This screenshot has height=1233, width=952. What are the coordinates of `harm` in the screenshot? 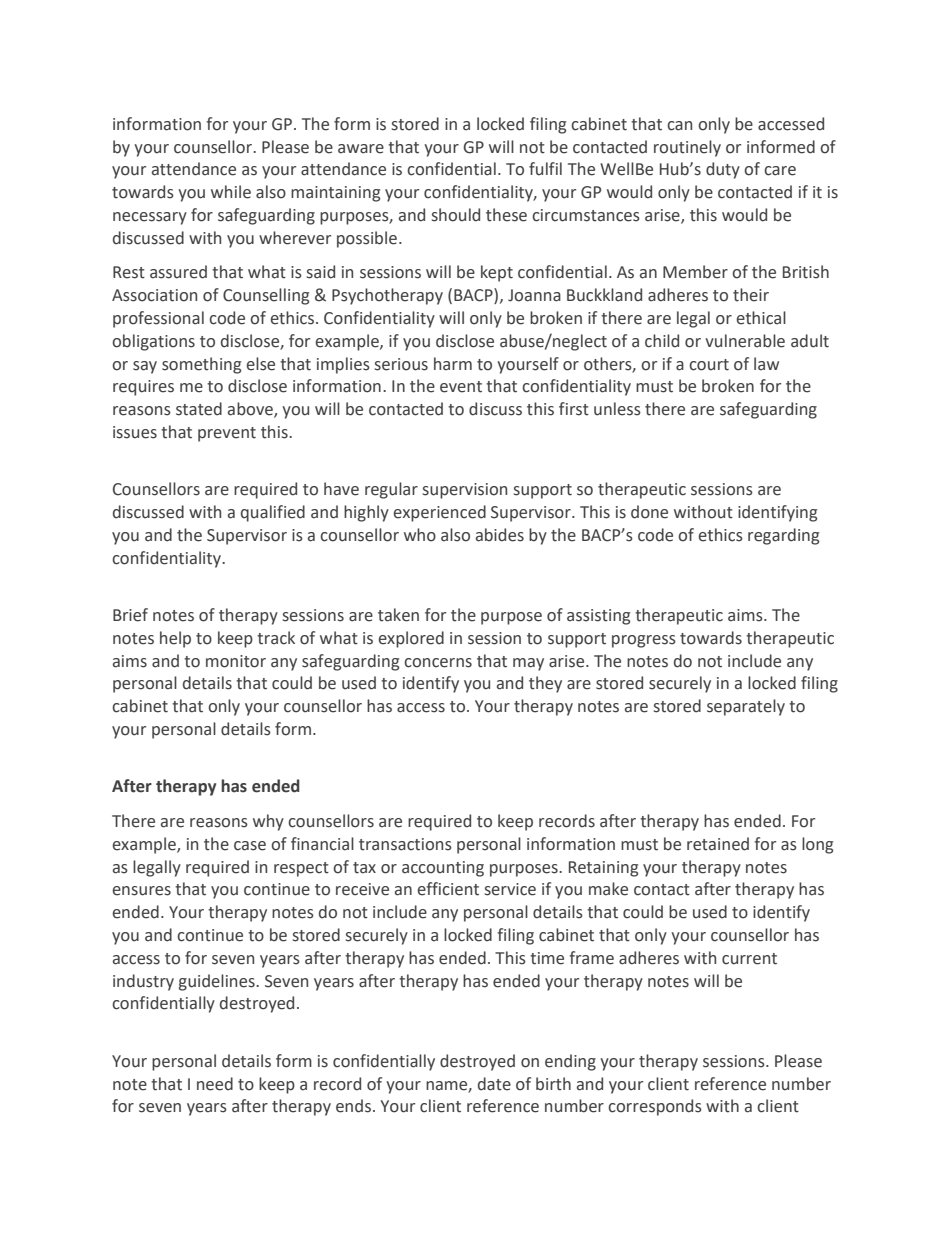 It's located at (453, 364).
